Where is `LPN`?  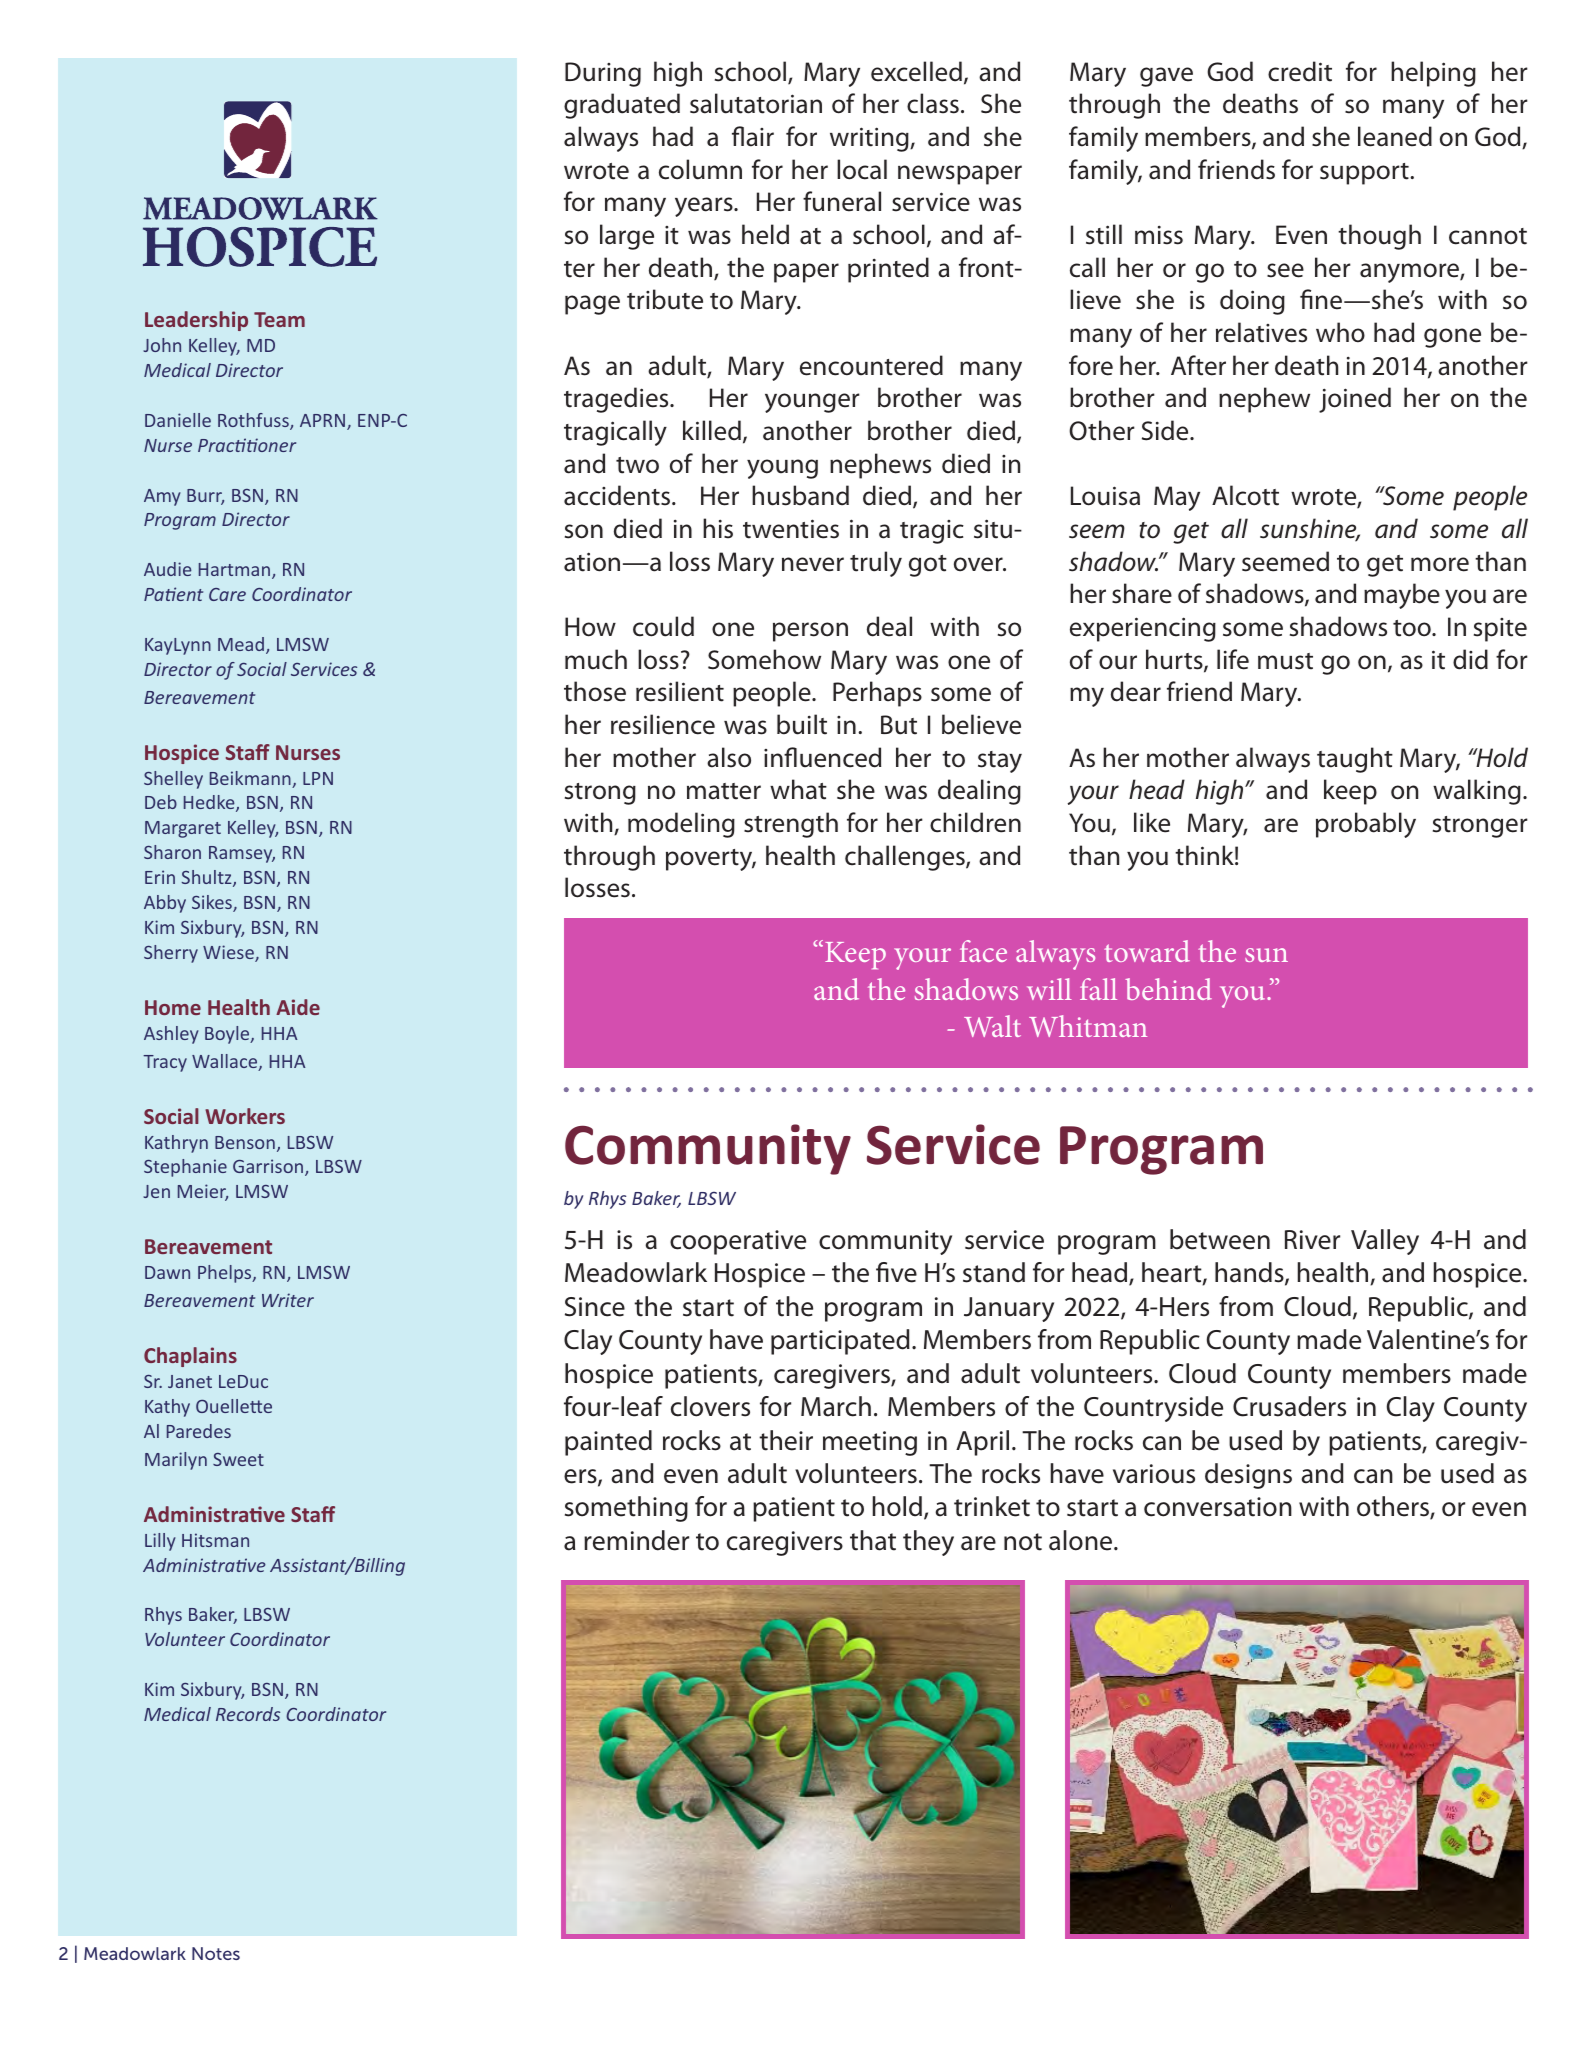 LPN is located at coordinates (318, 778).
